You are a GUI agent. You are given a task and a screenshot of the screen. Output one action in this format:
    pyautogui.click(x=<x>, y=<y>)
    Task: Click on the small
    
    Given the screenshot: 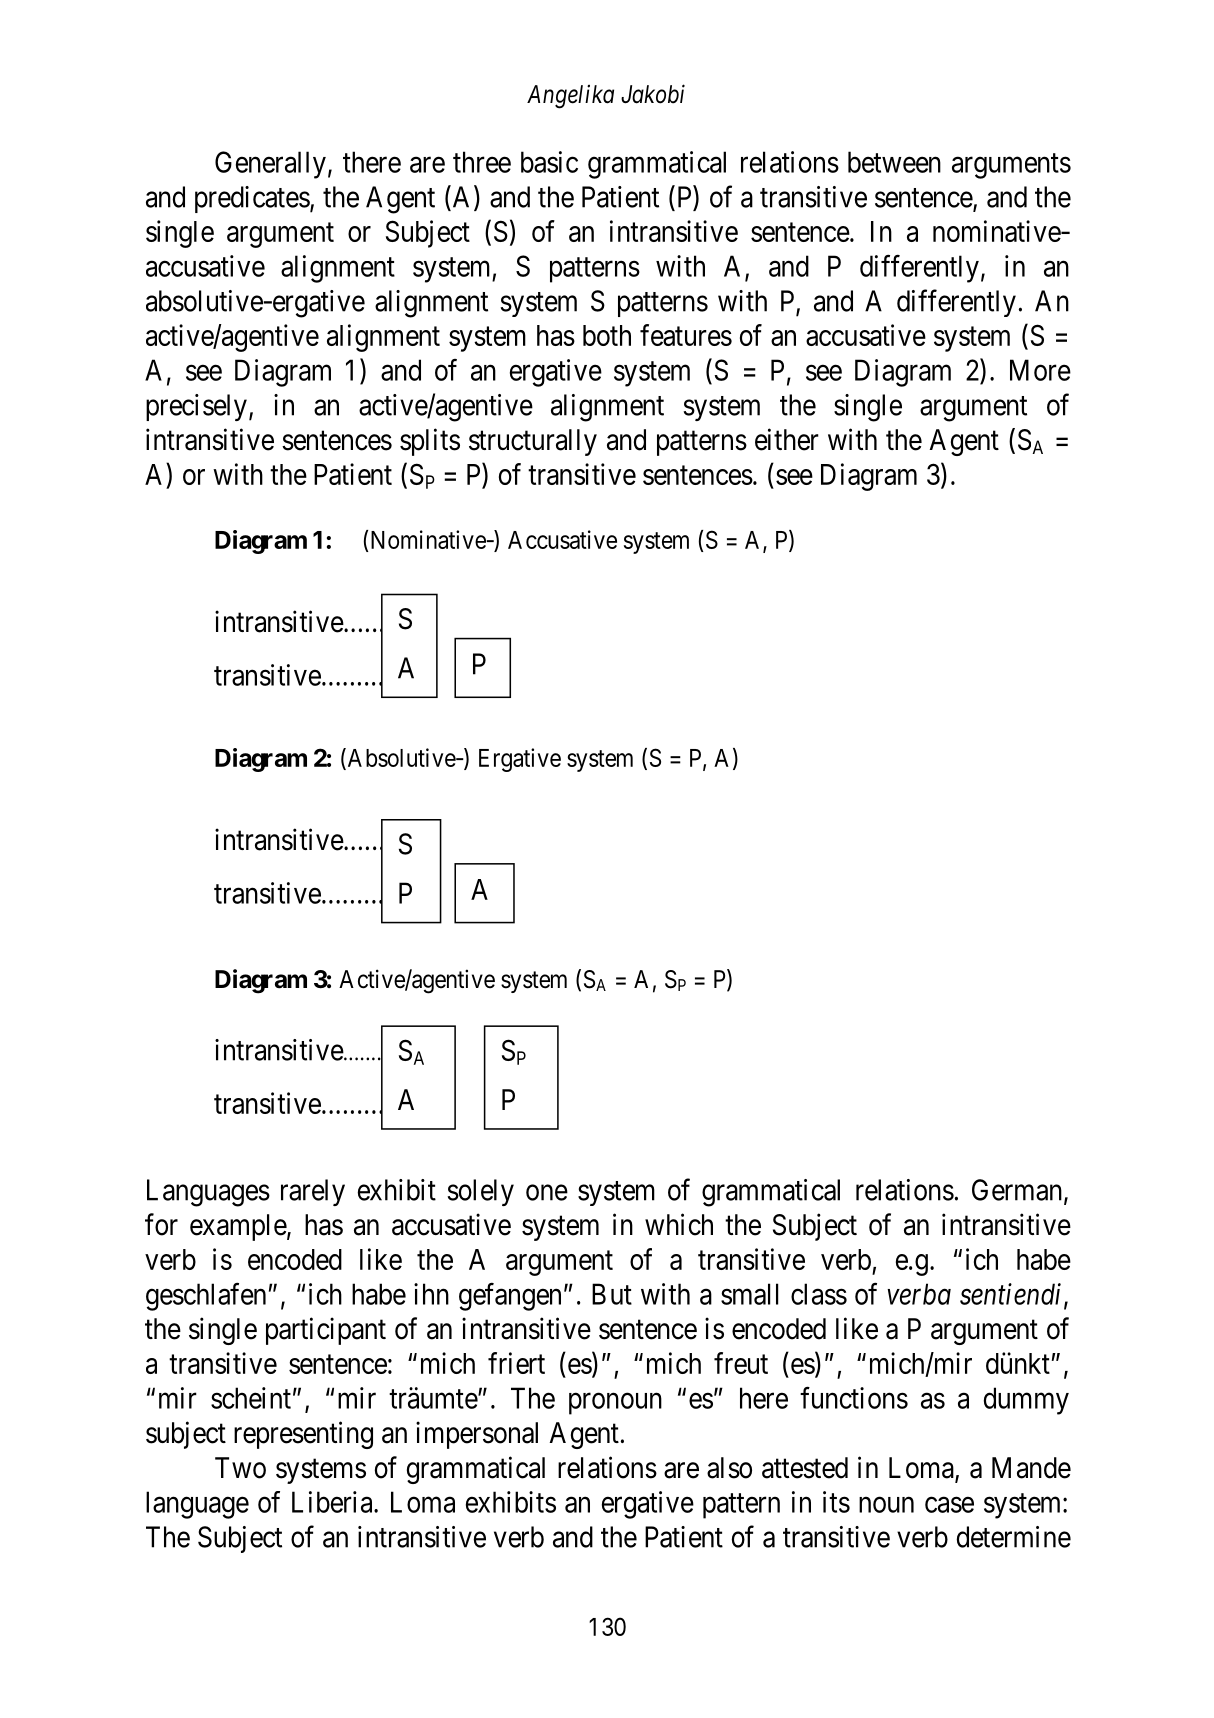 What is the action you would take?
    pyautogui.click(x=749, y=1294)
